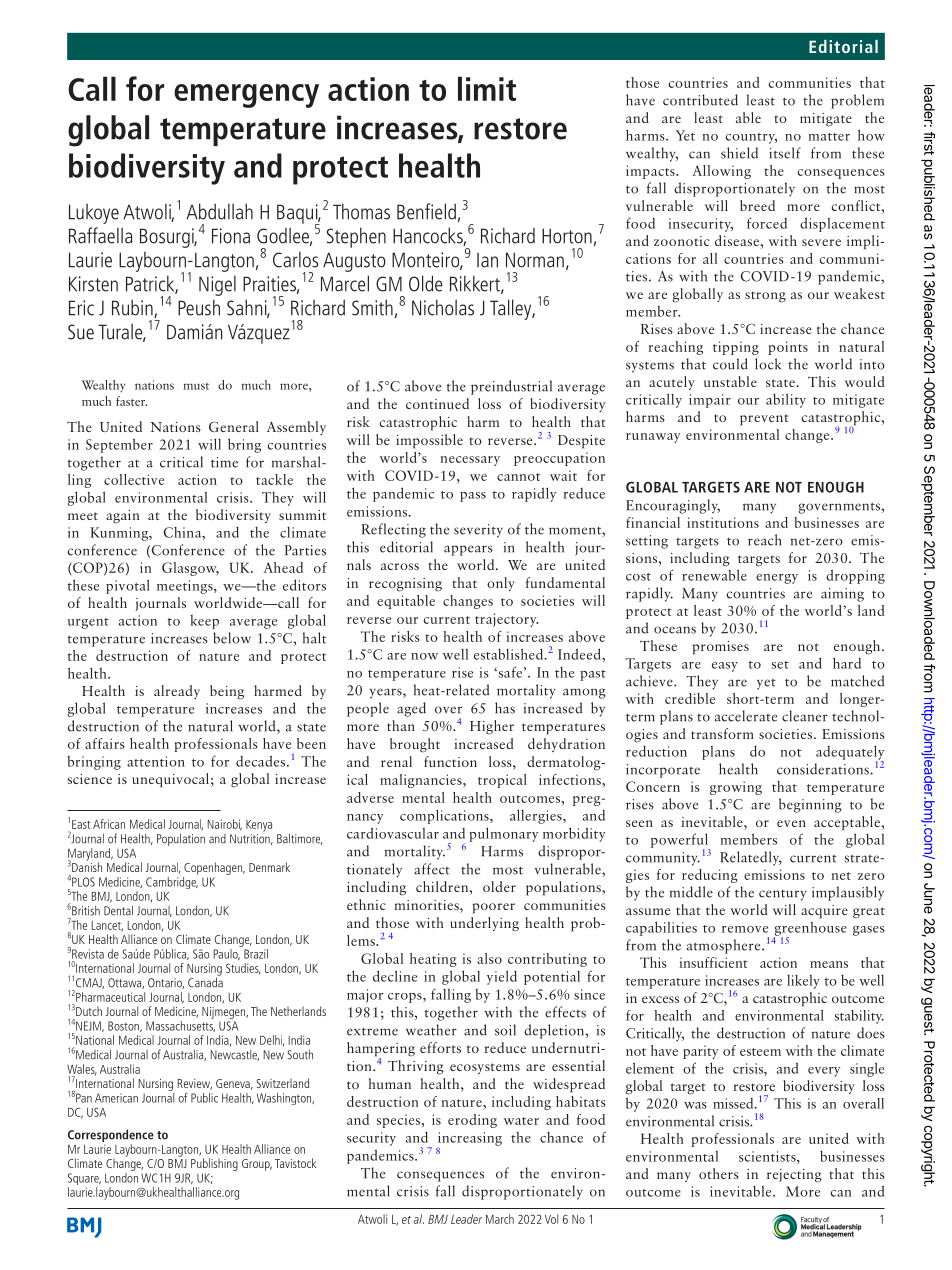 The image size is (952, 1270). Describe the element at coordinates (470, 461) in the image. I see `necessary` at that location.
